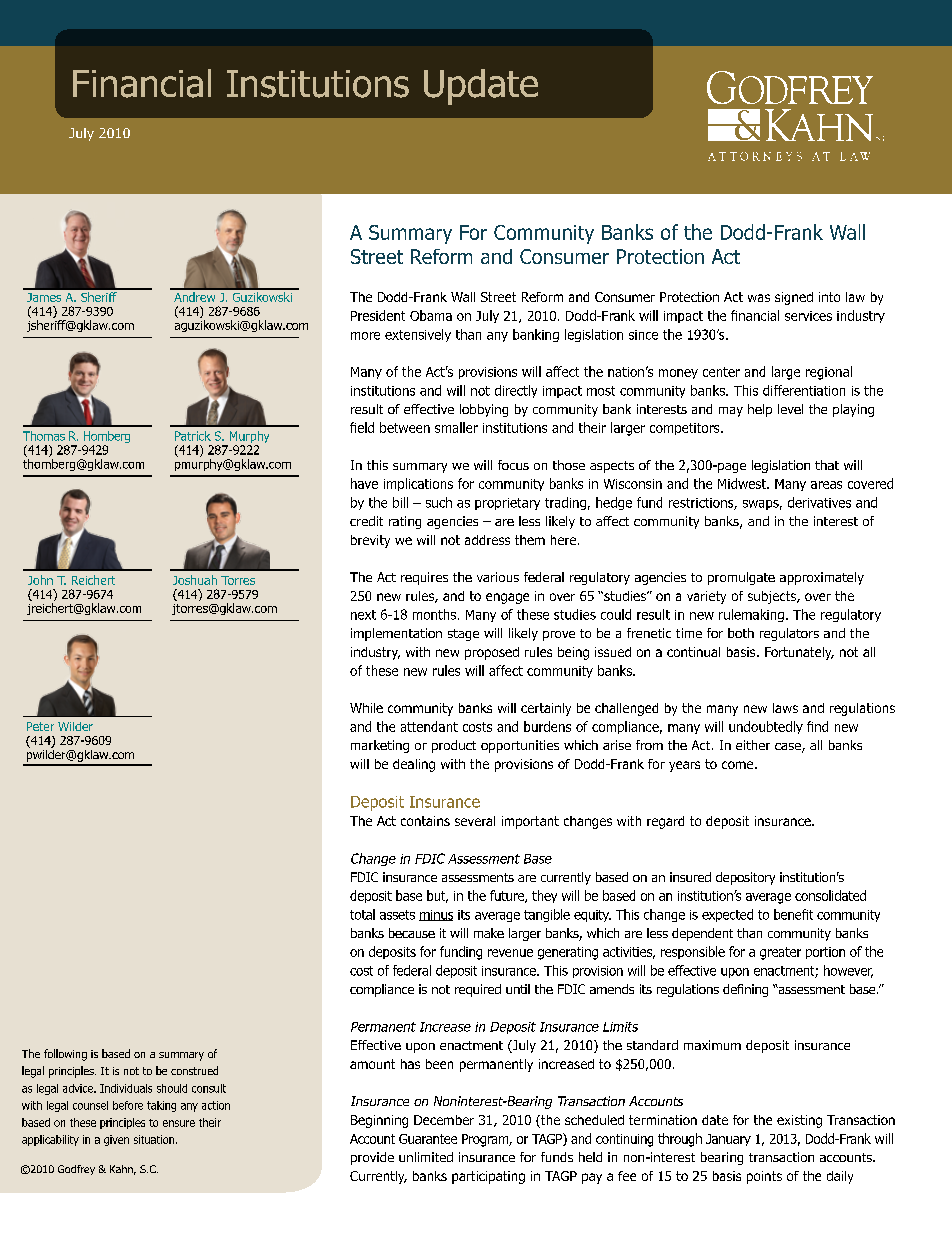 The height and width of the page is (1233, 952). I want to click on total, so click(362, 914).
